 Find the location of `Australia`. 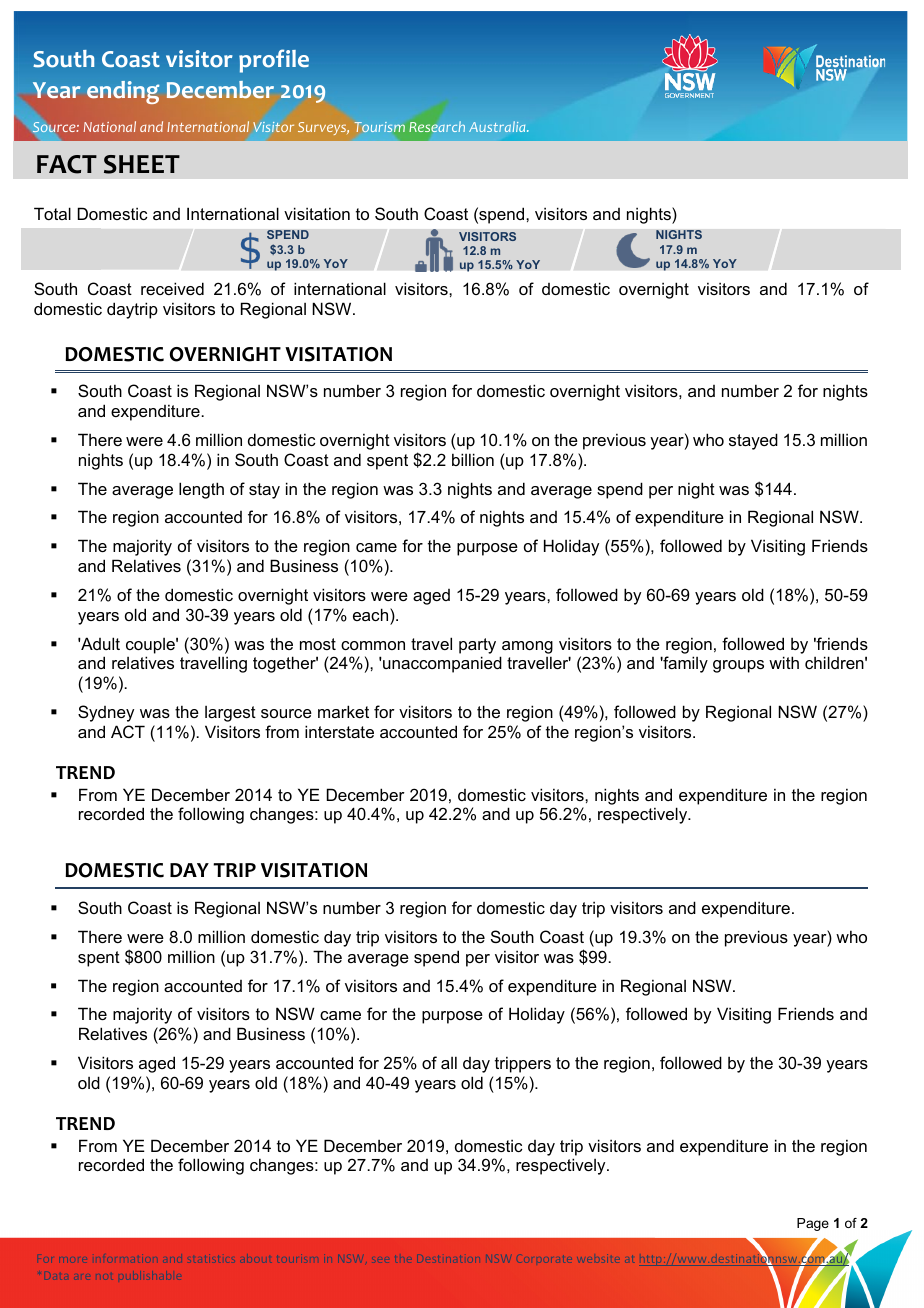

Australia is located at coordinates (498, 126).
